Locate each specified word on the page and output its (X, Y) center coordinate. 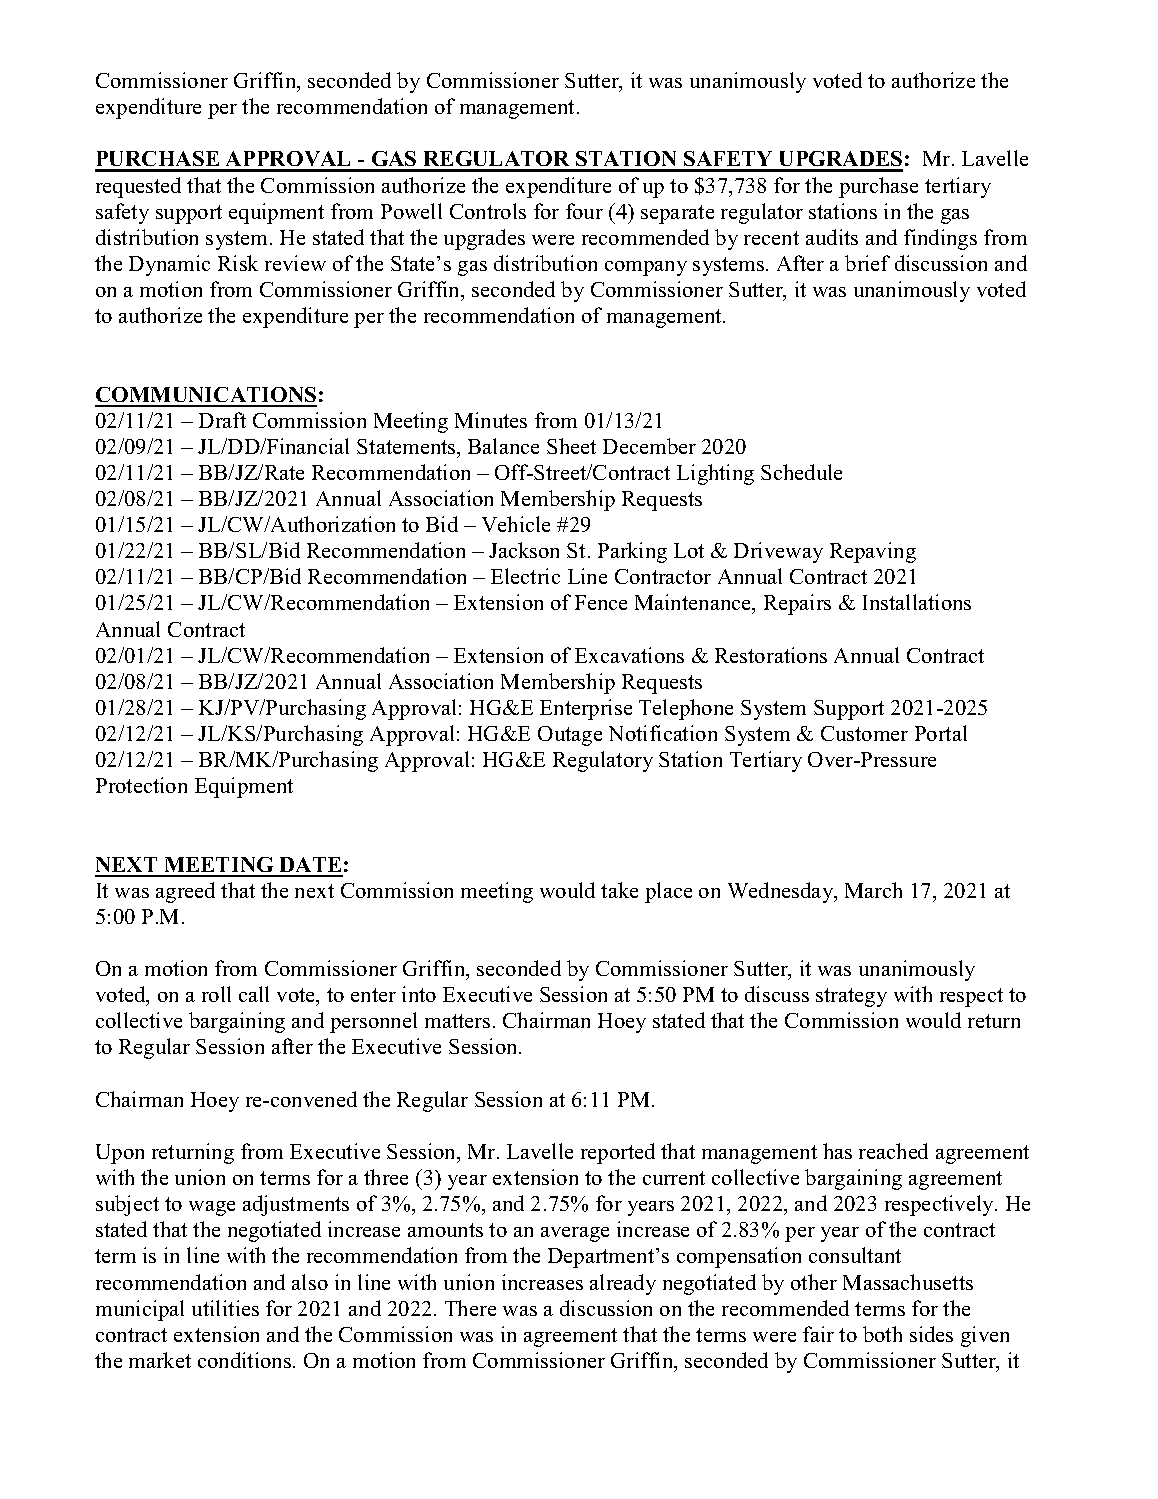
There (470, 1308)
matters (457, 1021)
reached (893, 1151)
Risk (238, 263)
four (584, 211)
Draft (222, 420)
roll (216, 994)
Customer (864, 733)
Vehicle (516, 524)
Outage (570, 736)
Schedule (801, 472)
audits (832, 237)
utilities (225, 1308)
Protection (141, 785)
